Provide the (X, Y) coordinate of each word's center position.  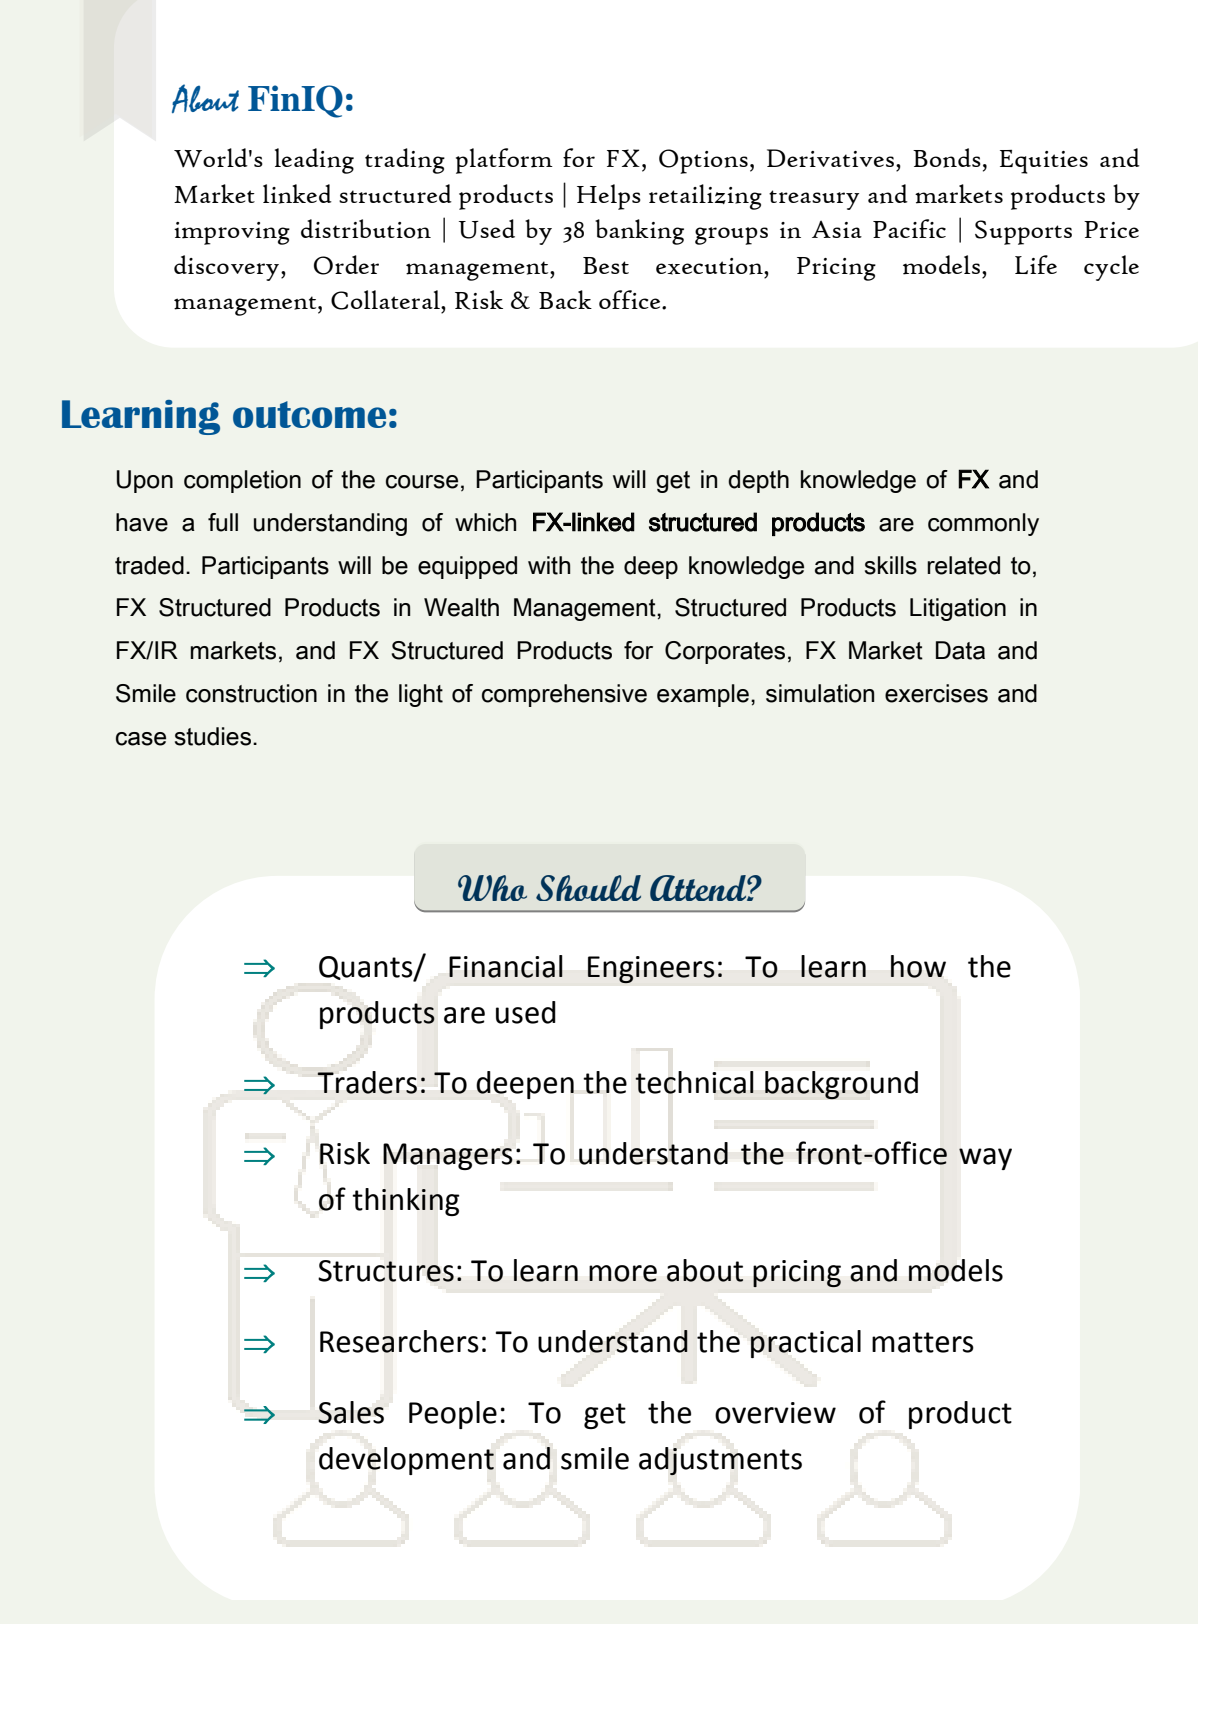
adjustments (720, 1461)
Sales (351, 1412)
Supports (1023, 232)
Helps (609, 197)
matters (923, 1342)
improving (232, 233)
